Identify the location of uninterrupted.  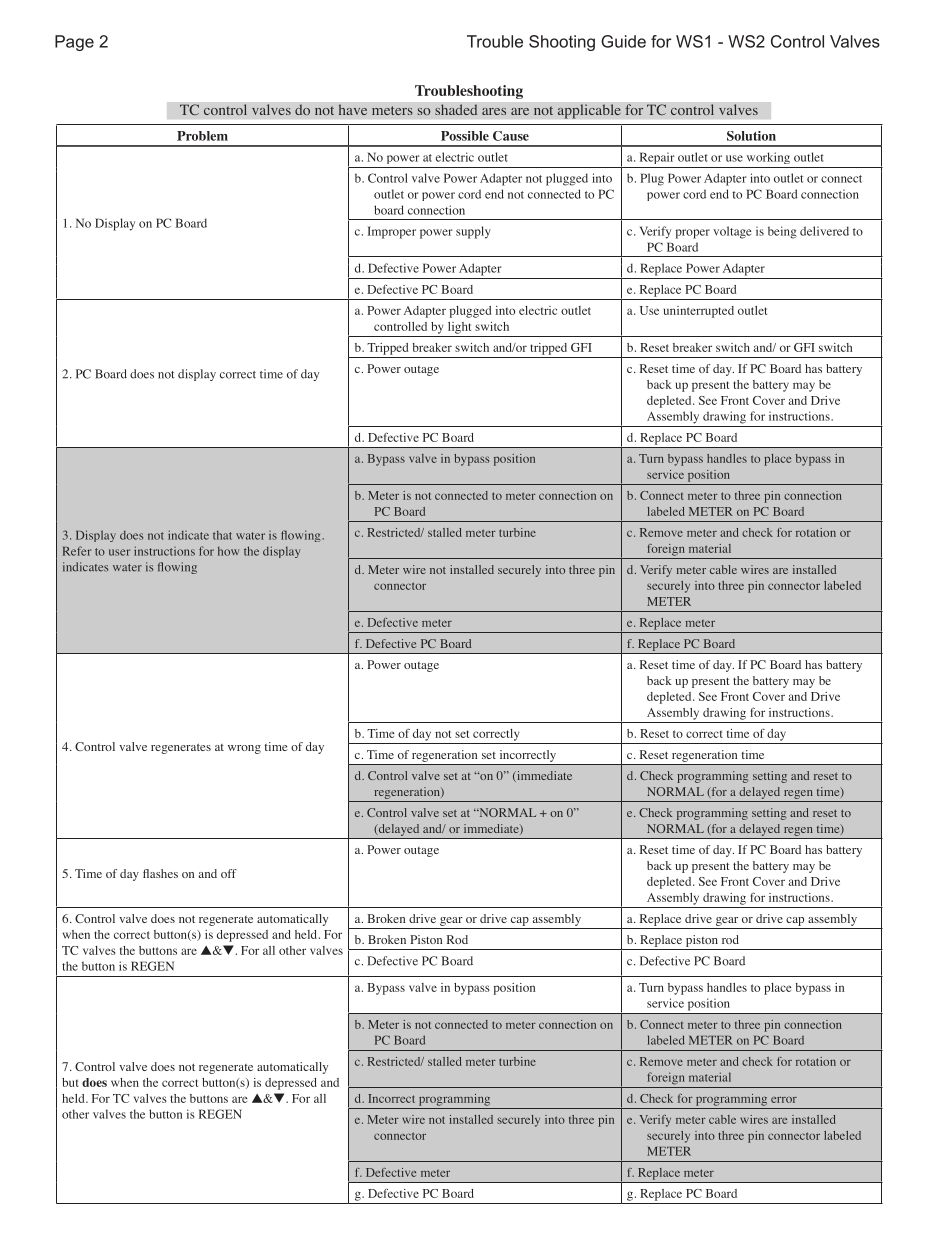
(699, 312).
